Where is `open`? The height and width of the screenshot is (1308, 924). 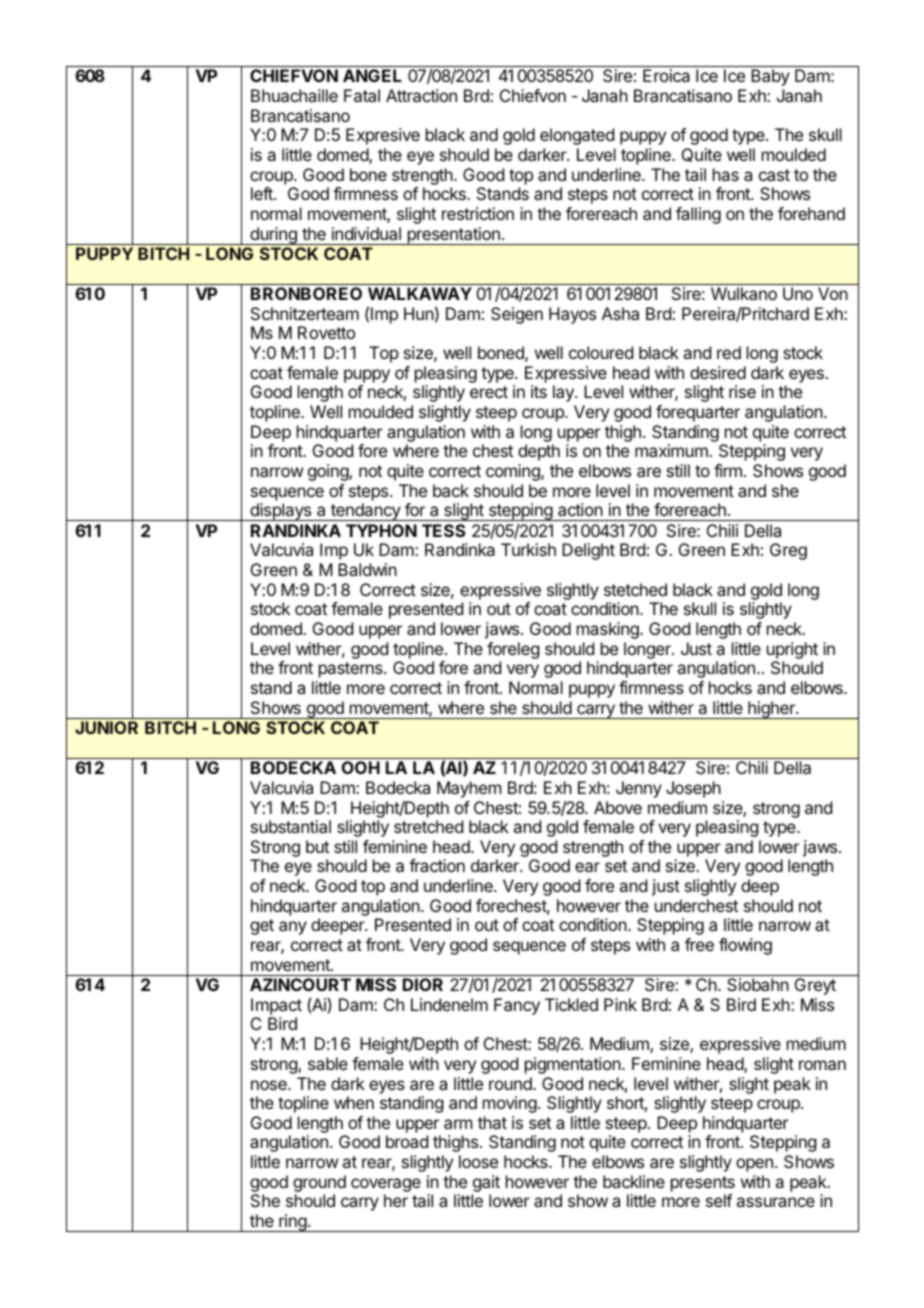
open is located at coordinates (754, 1165).
